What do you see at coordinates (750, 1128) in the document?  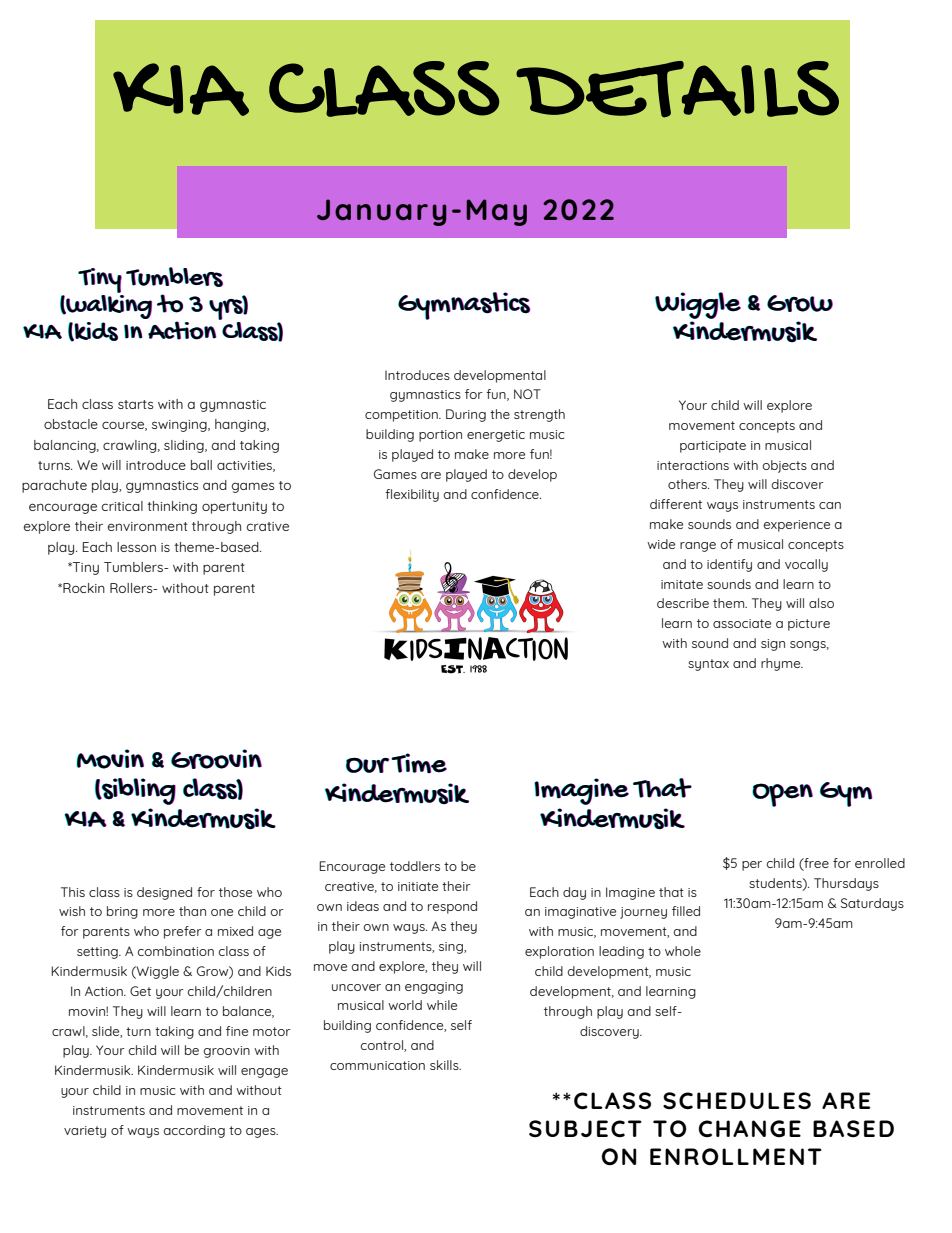 I see `CHANGE` at bounding box center [750, 1128].
